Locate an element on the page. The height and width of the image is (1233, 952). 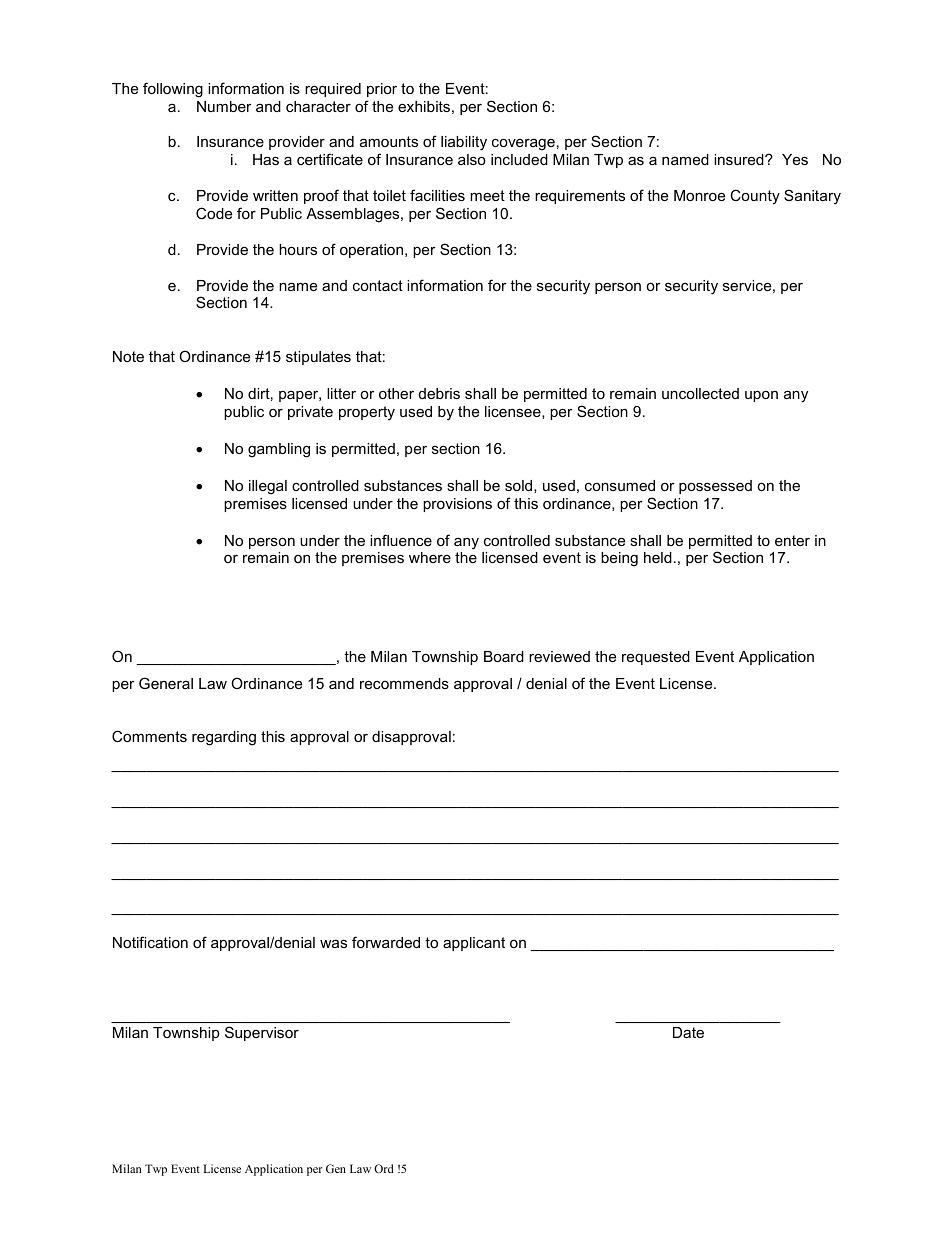
insured is located at coordinates (740, 159).
